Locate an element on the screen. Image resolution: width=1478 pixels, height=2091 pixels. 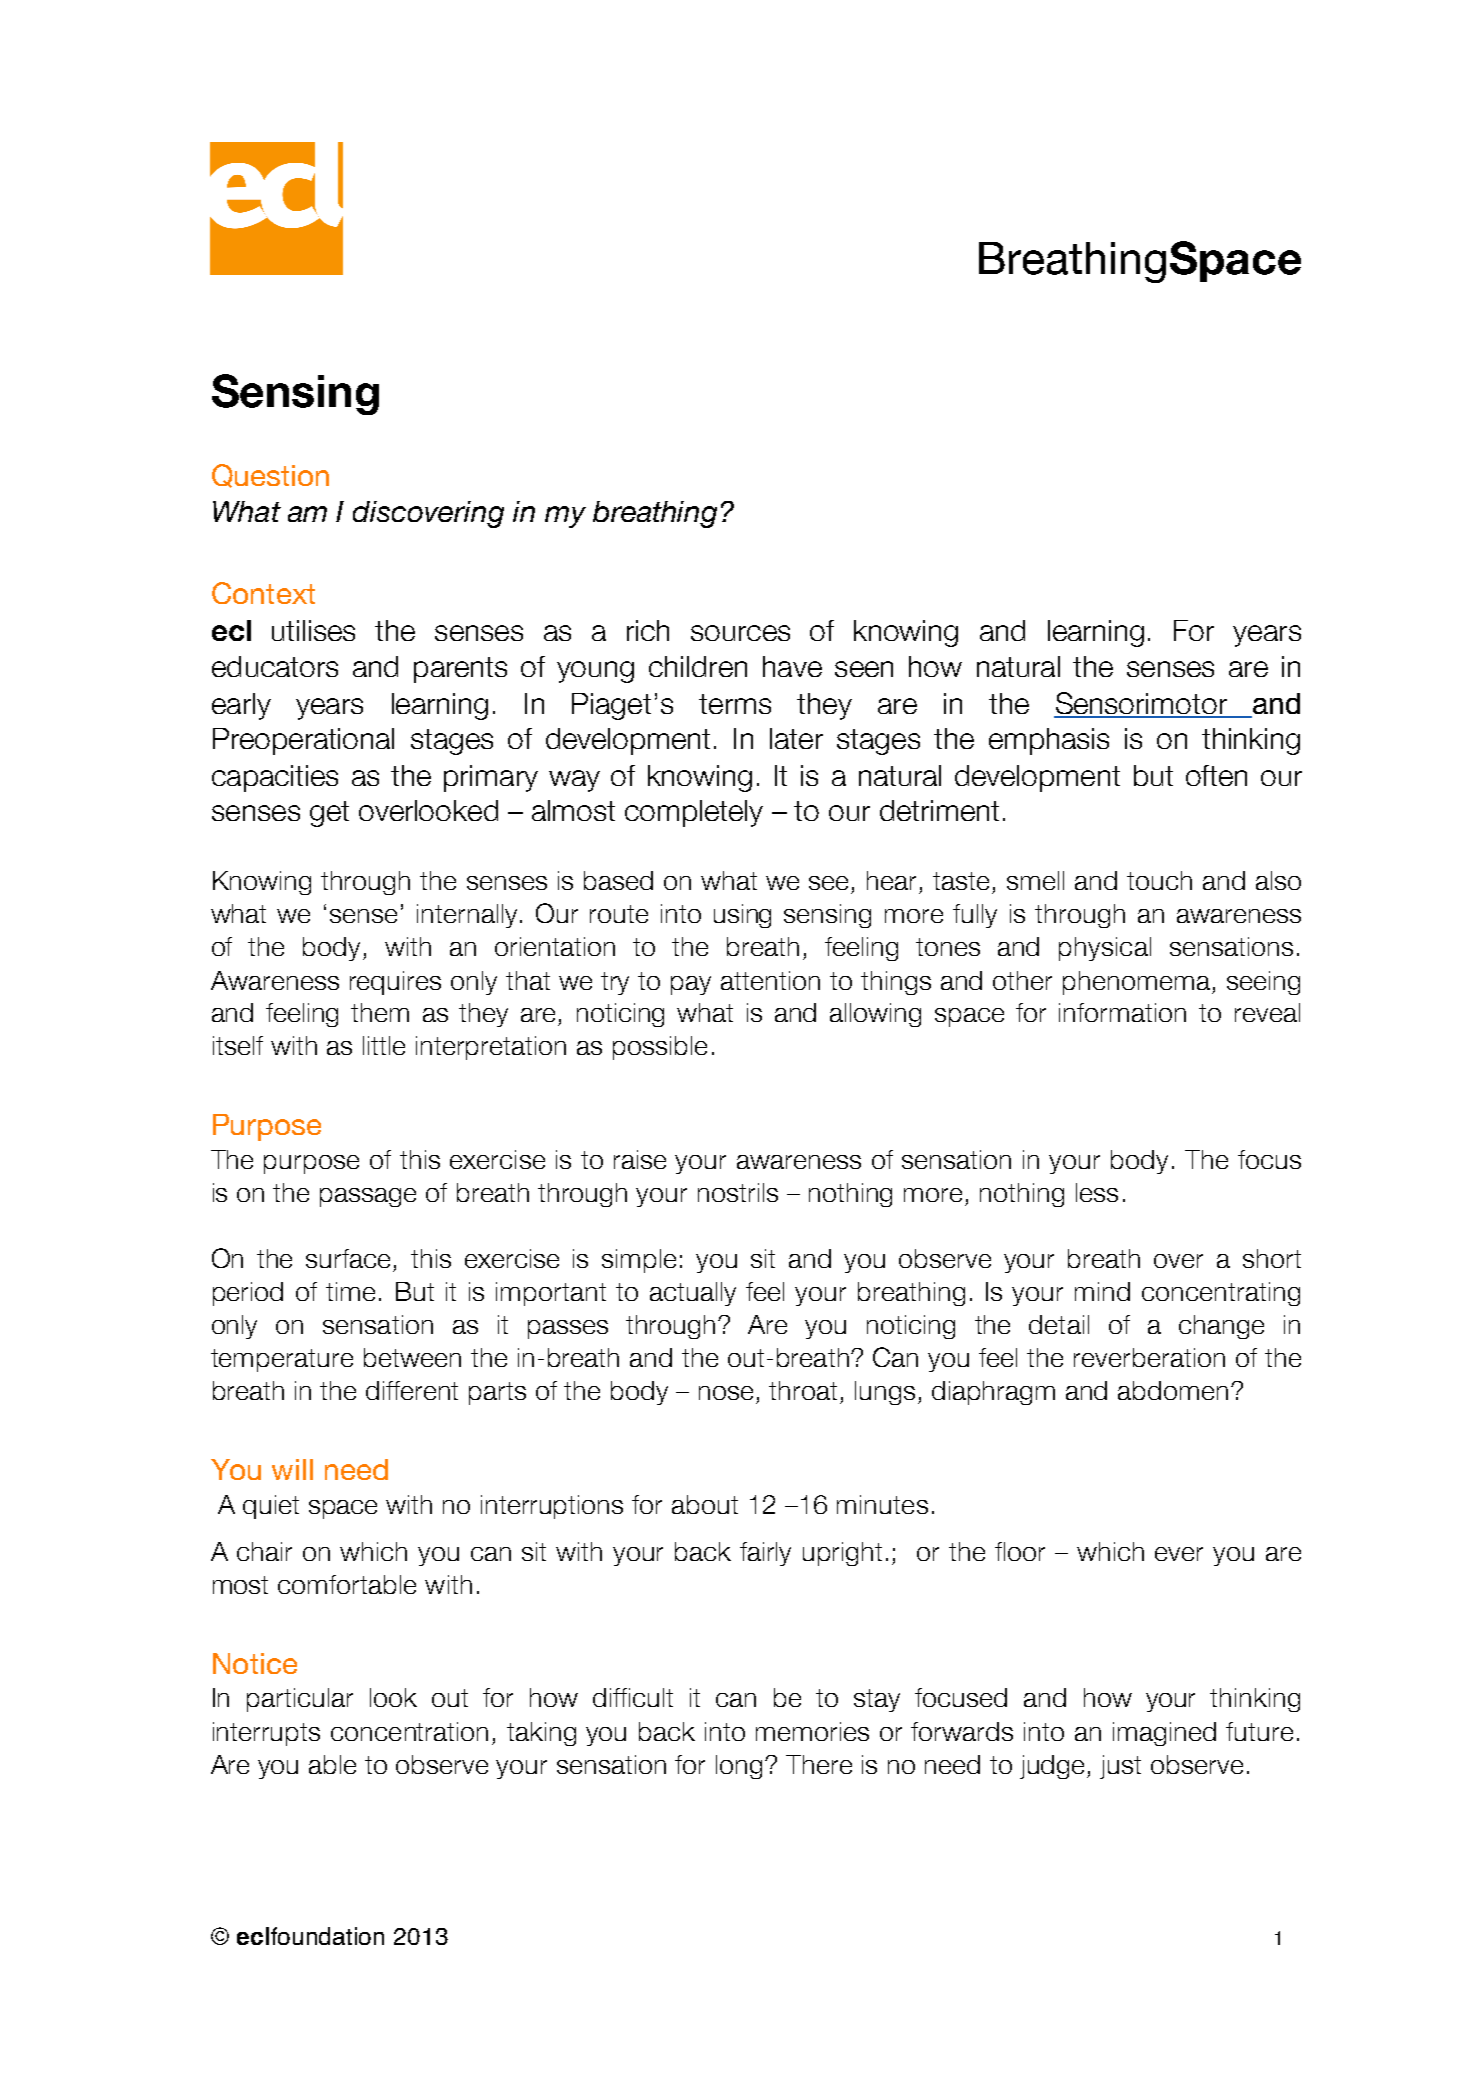
sources is located at coordinates (740, 633).
